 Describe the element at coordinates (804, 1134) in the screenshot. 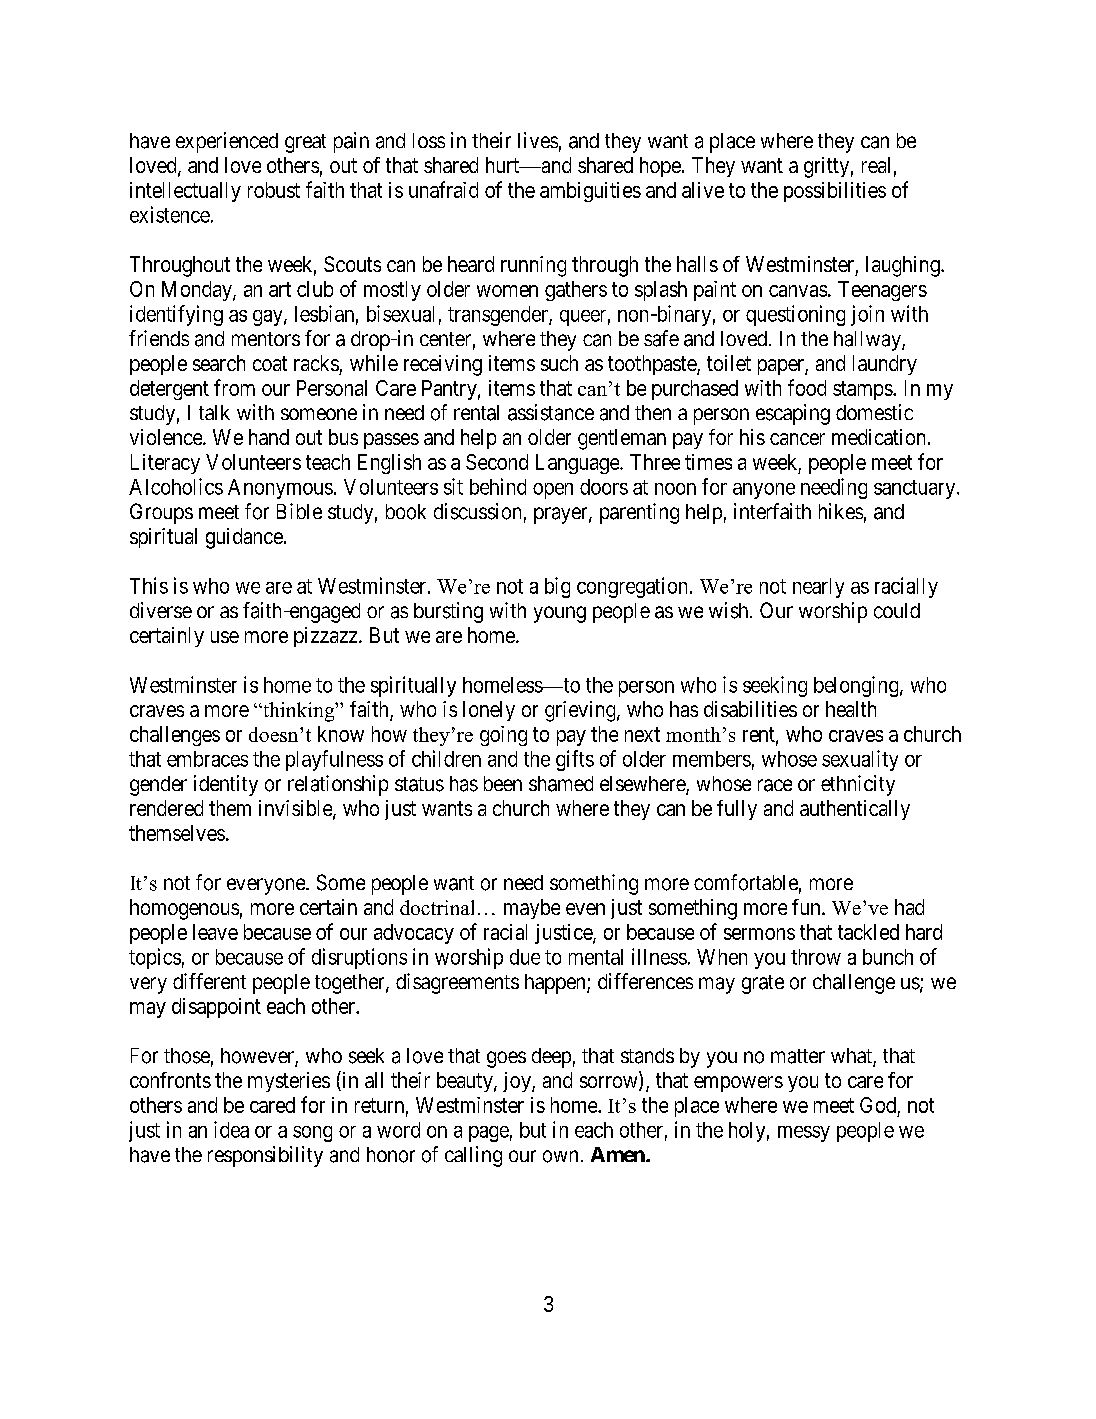

I see `messy` at that location.
